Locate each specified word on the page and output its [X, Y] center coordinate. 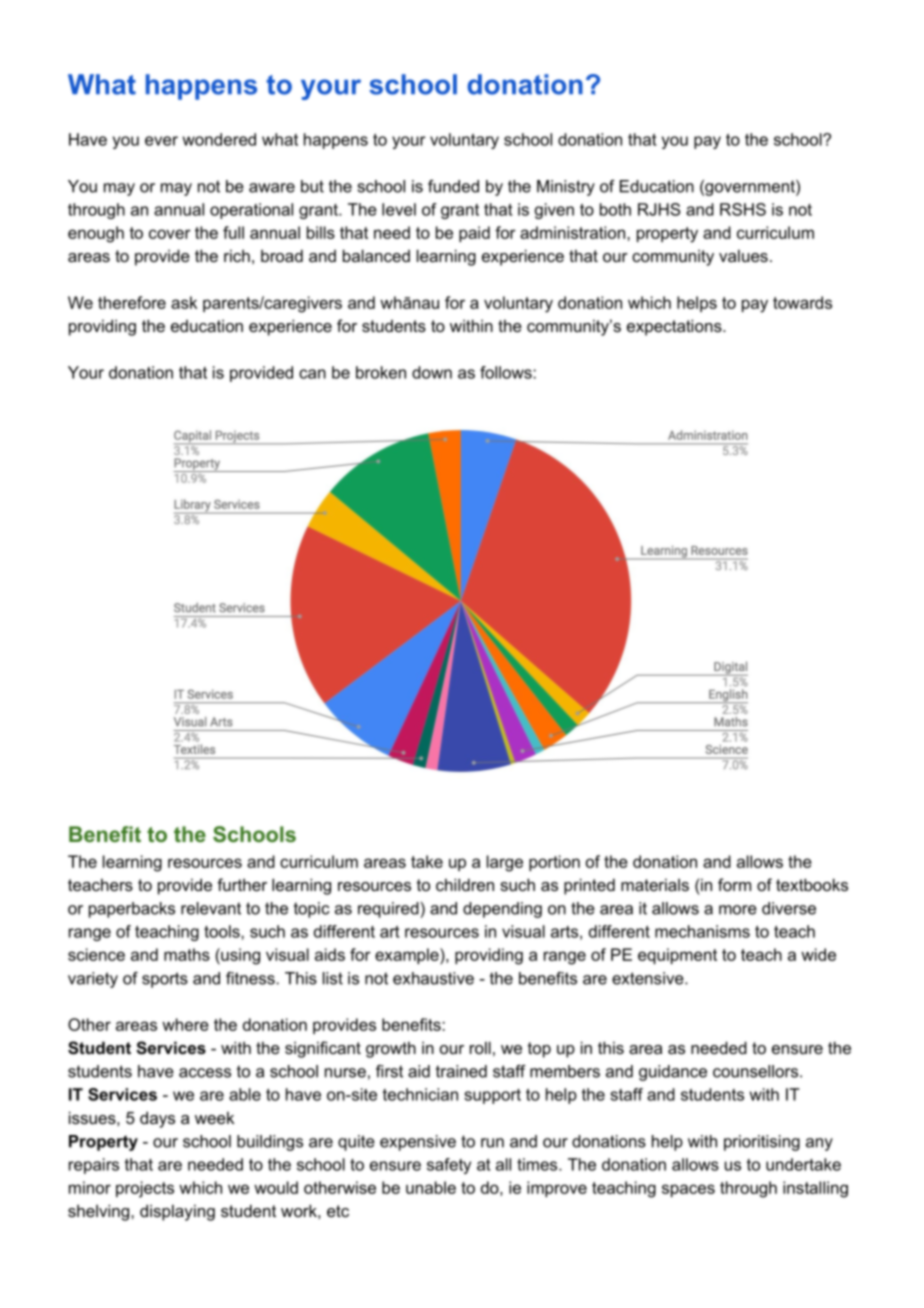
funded [453, 186]
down [432, 372]
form [734, 884]
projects [145, 1189]
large [505, 863]
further [242, 884]
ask [184, 302]
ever [161, 141]
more [738, 910]
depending [502, 910]
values [743, 255]
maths [187, 954]
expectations [675, 327]
